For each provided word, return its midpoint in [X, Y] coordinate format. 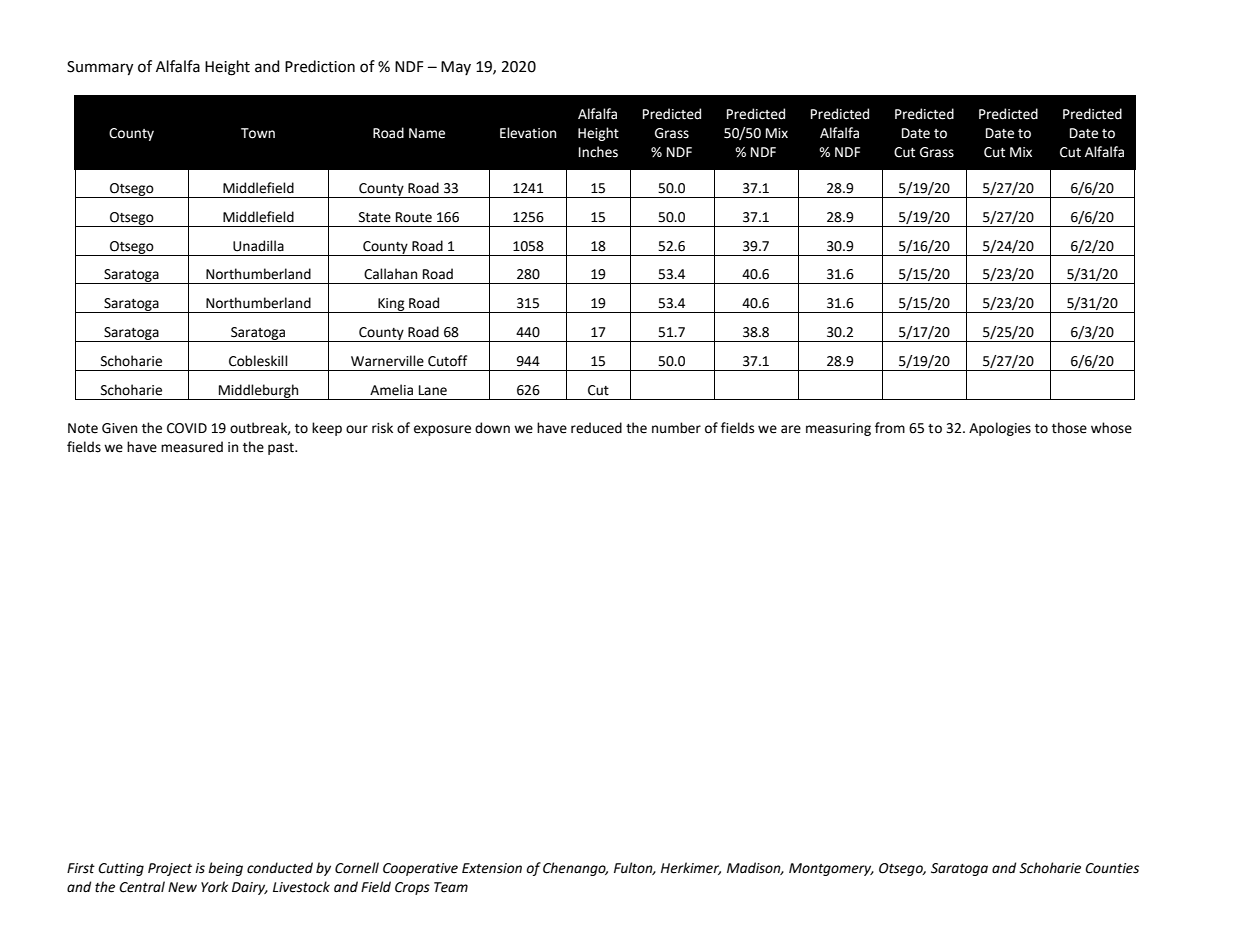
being [225, 869]
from [890, 428]
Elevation [528, 133]
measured [192, 447]
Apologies [1000, 429]
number [676, 428]
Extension [492, 868]
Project [170, 869]
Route [414, 217]
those [1069, 428]
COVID [187, 428]
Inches [598, 152]
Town [258, 133]
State [375, 217]
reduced [596, 428]
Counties [1112, 868]
